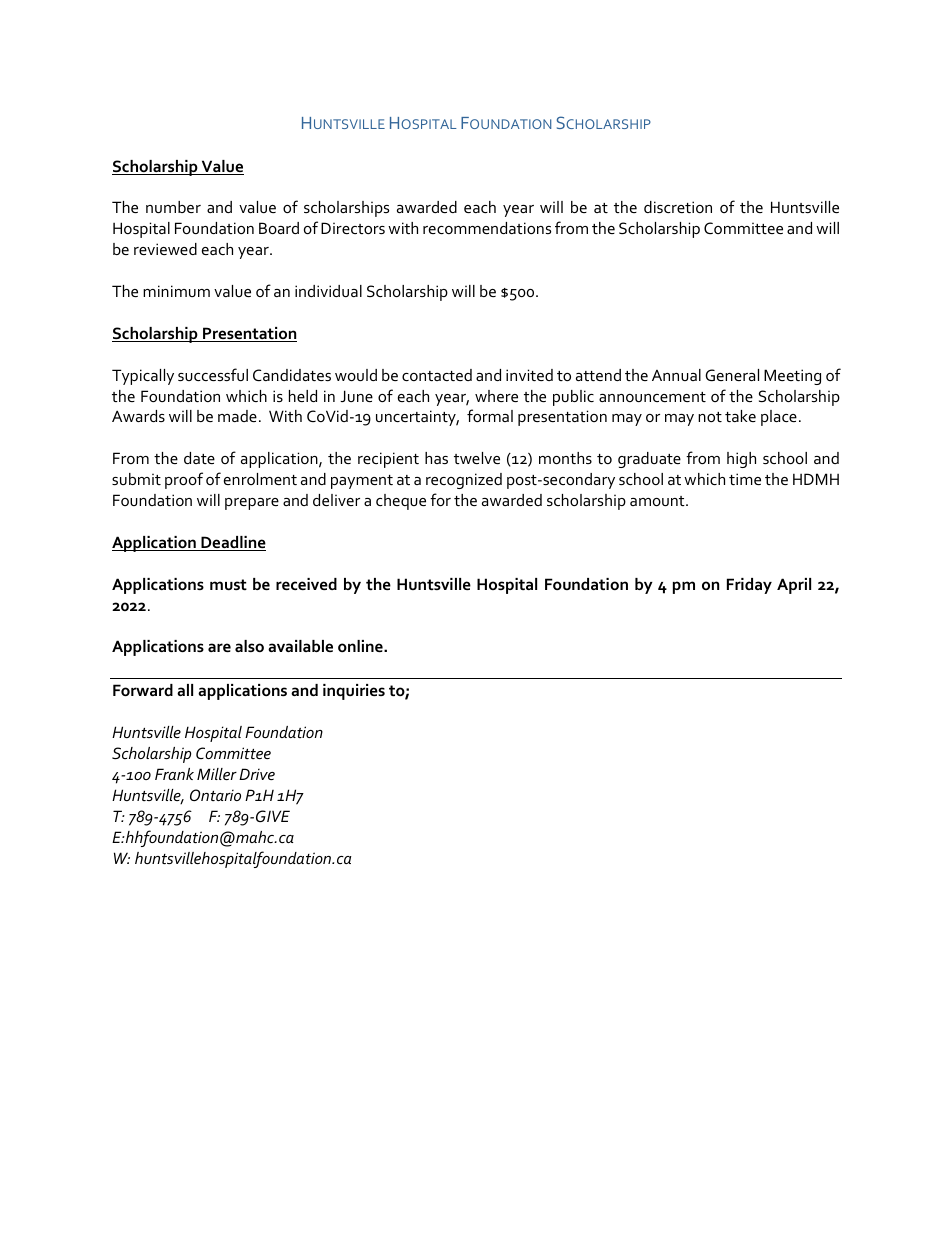  I want to click on Friday, so click(749, 586).
